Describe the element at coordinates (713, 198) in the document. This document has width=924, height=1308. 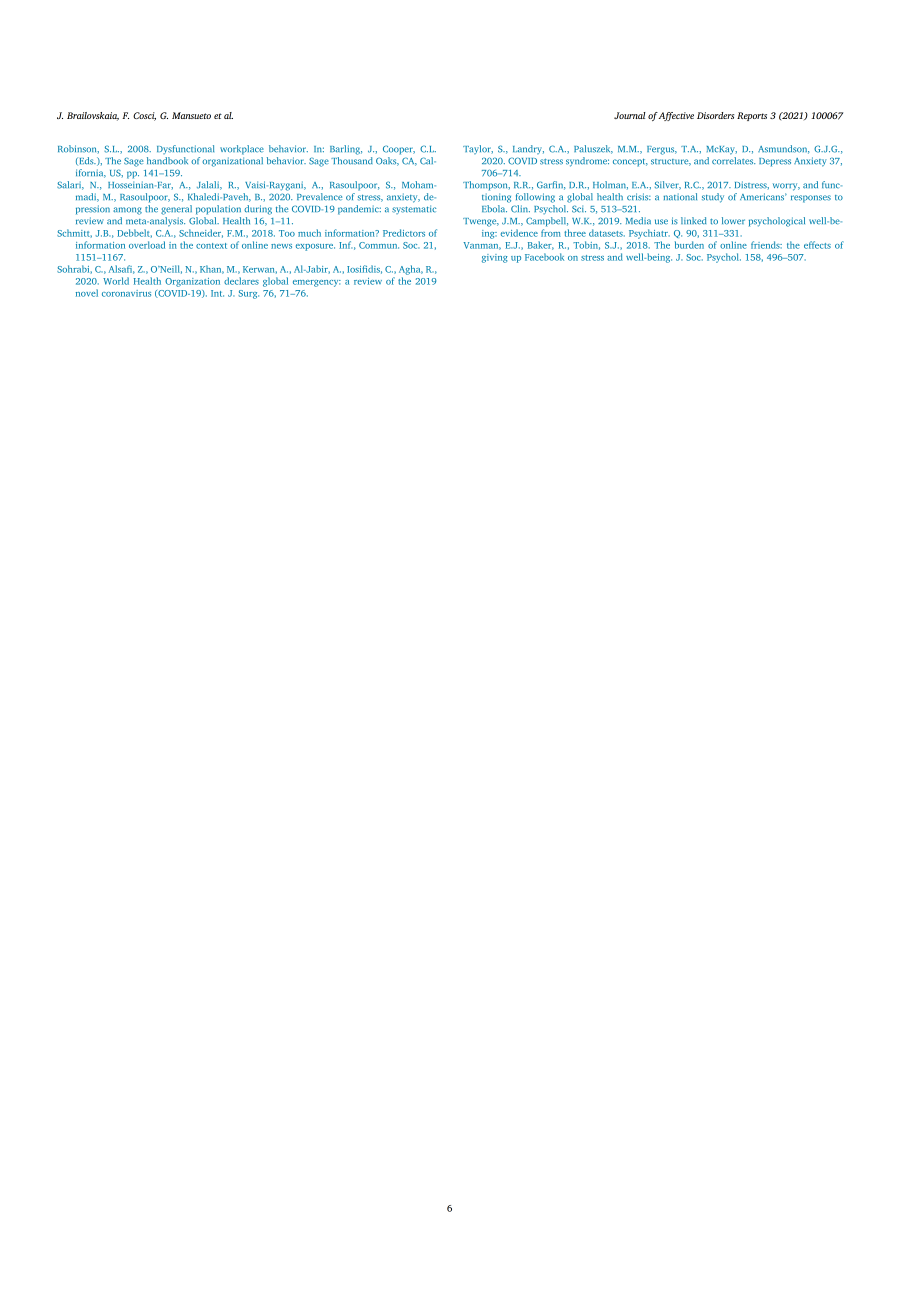
I see `study` at that location.
